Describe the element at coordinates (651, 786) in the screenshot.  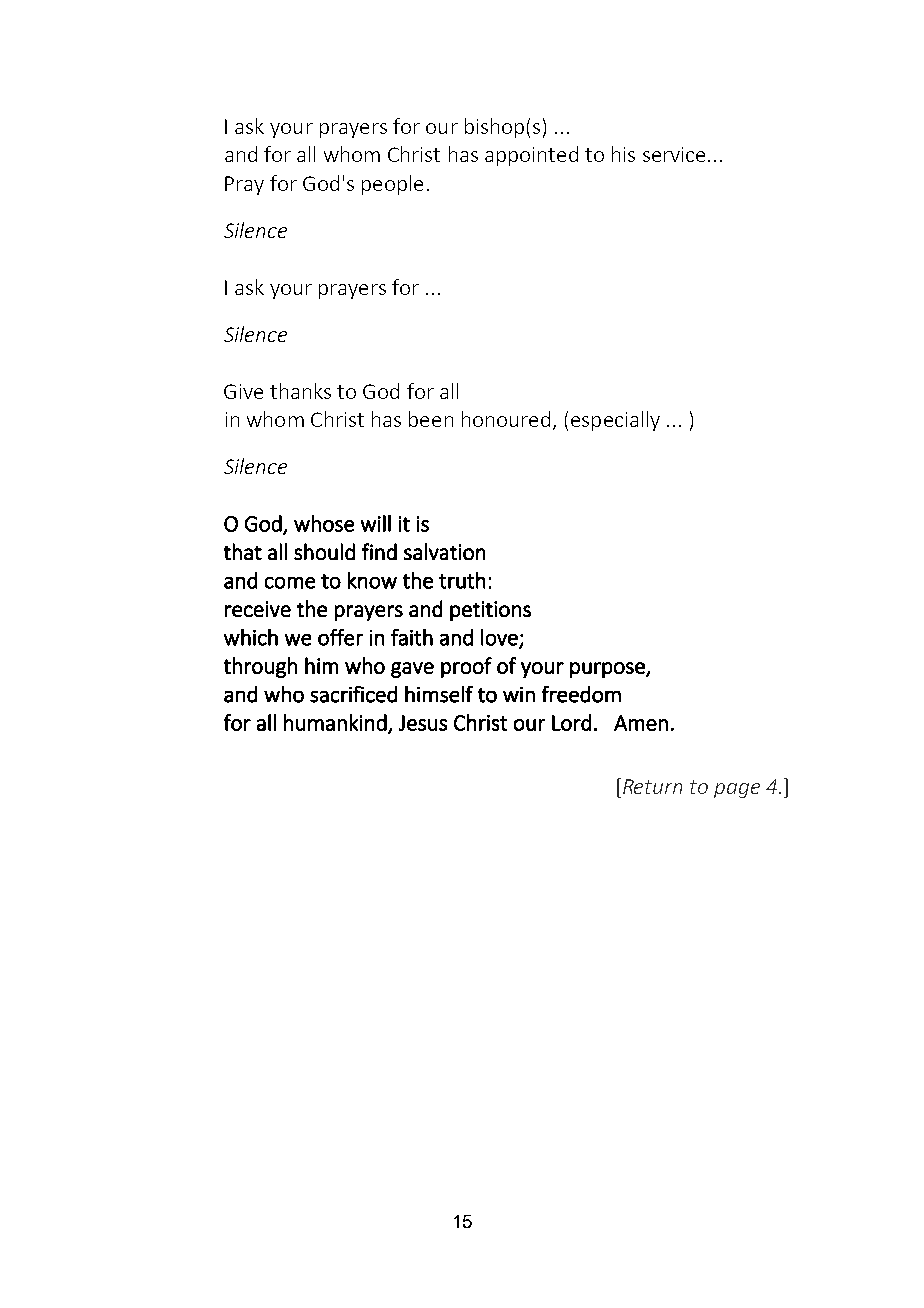
I see `Return` at that location.
